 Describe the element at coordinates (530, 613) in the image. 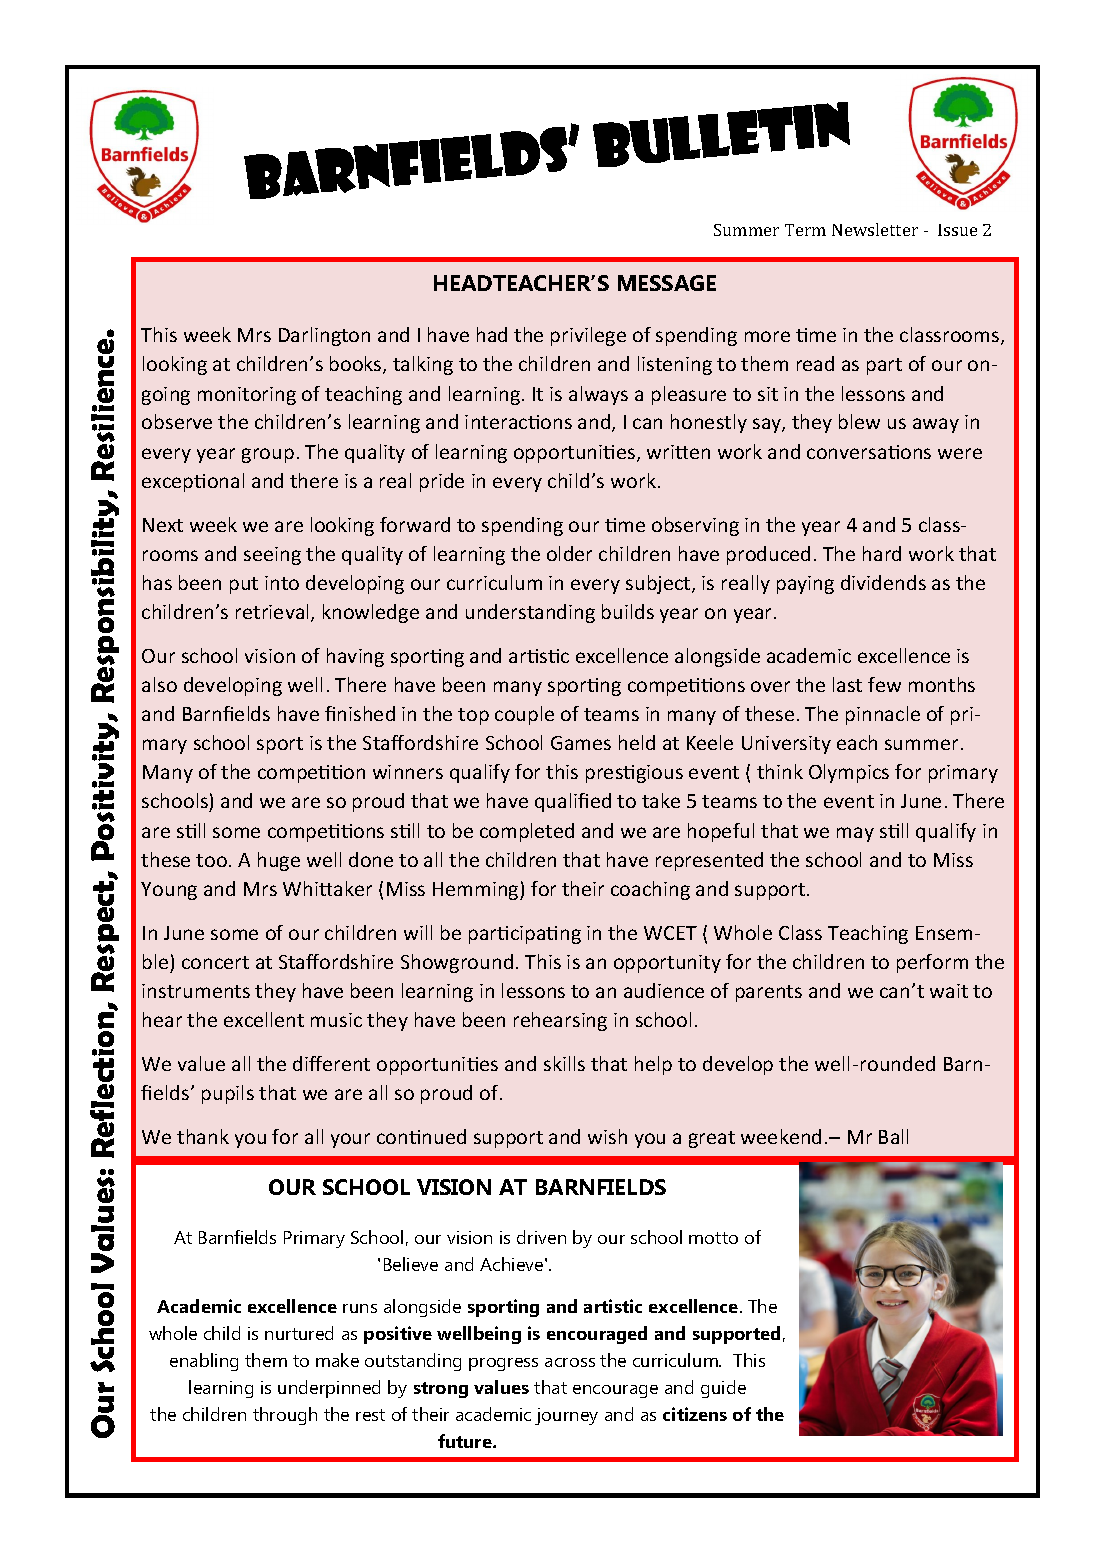

I see `understanding` at that location.
